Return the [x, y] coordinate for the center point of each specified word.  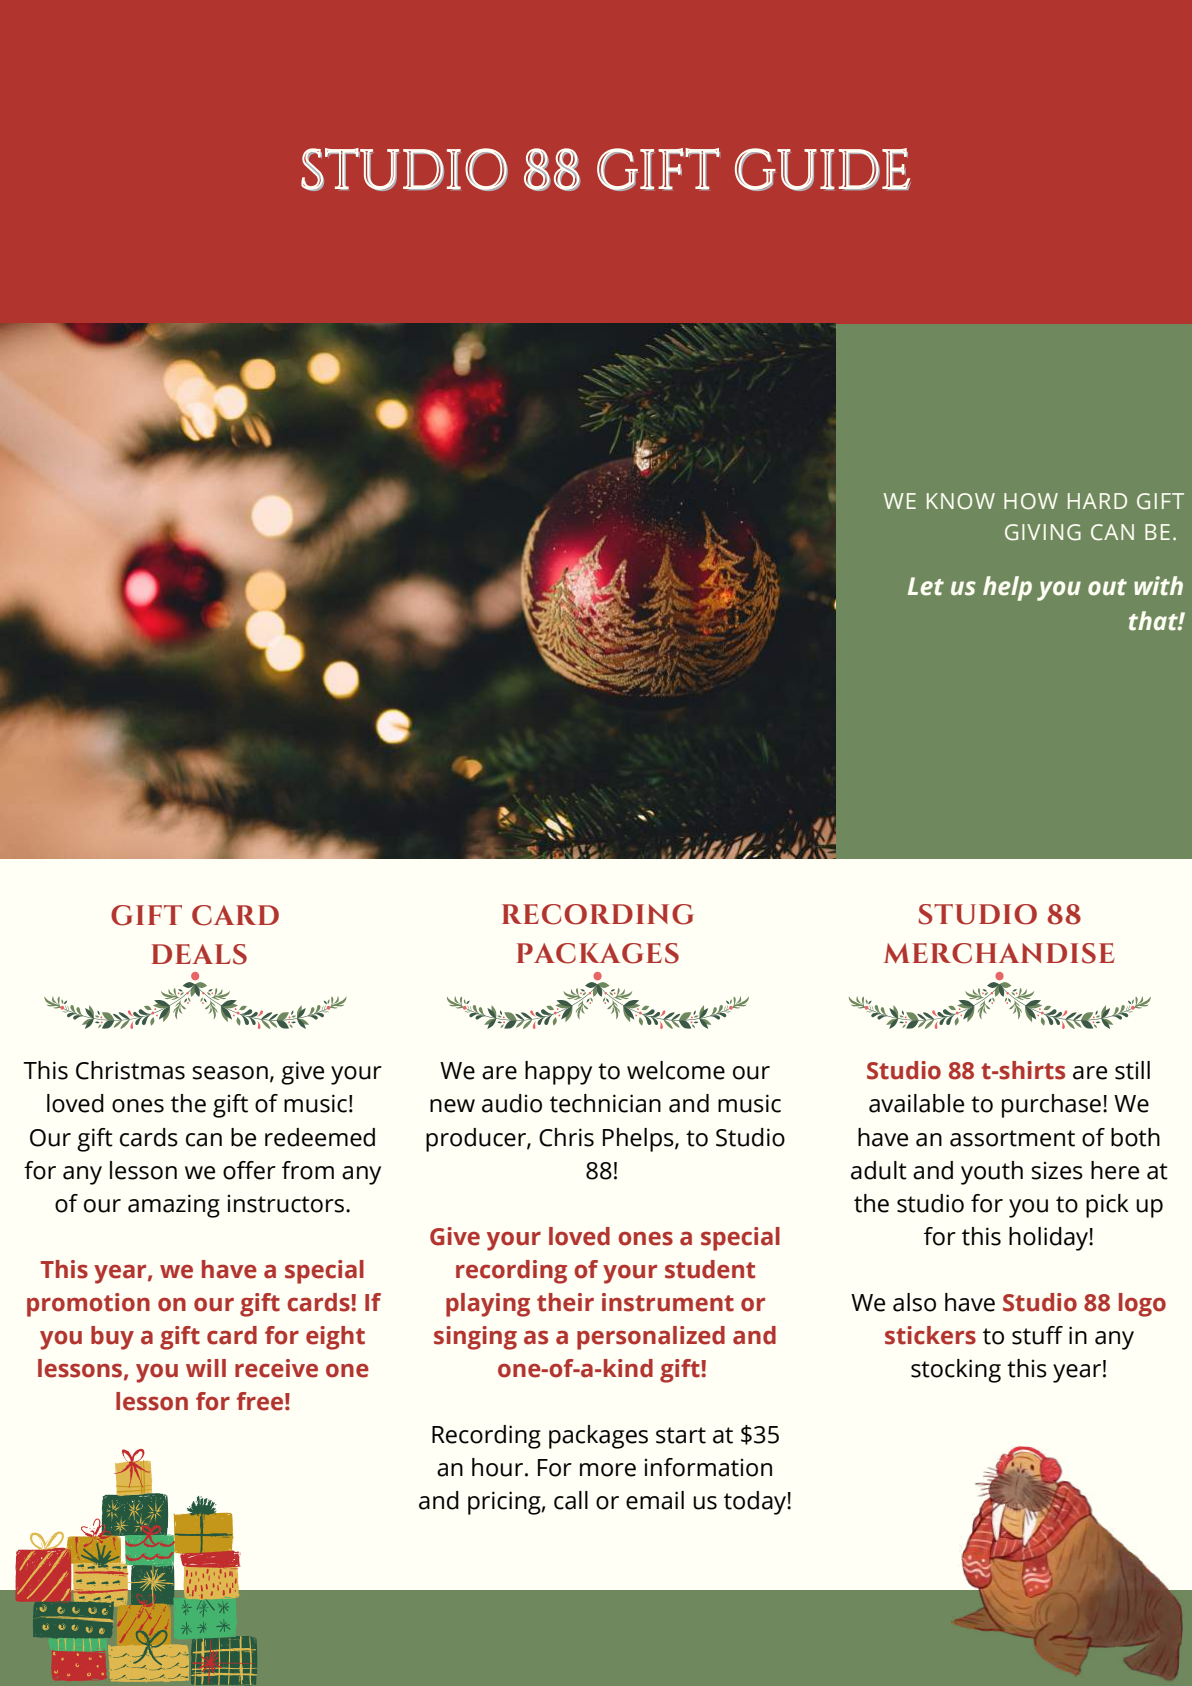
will [206, 1368]
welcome [676, 1070]
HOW [1031, 501]
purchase [1051, 1106]
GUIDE [823, 169]
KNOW [961, 501]
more [608, 1470]
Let [926, 586]
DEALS [199, 954]
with [1158, 586]
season [230, 1073]
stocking [956, 1371]
